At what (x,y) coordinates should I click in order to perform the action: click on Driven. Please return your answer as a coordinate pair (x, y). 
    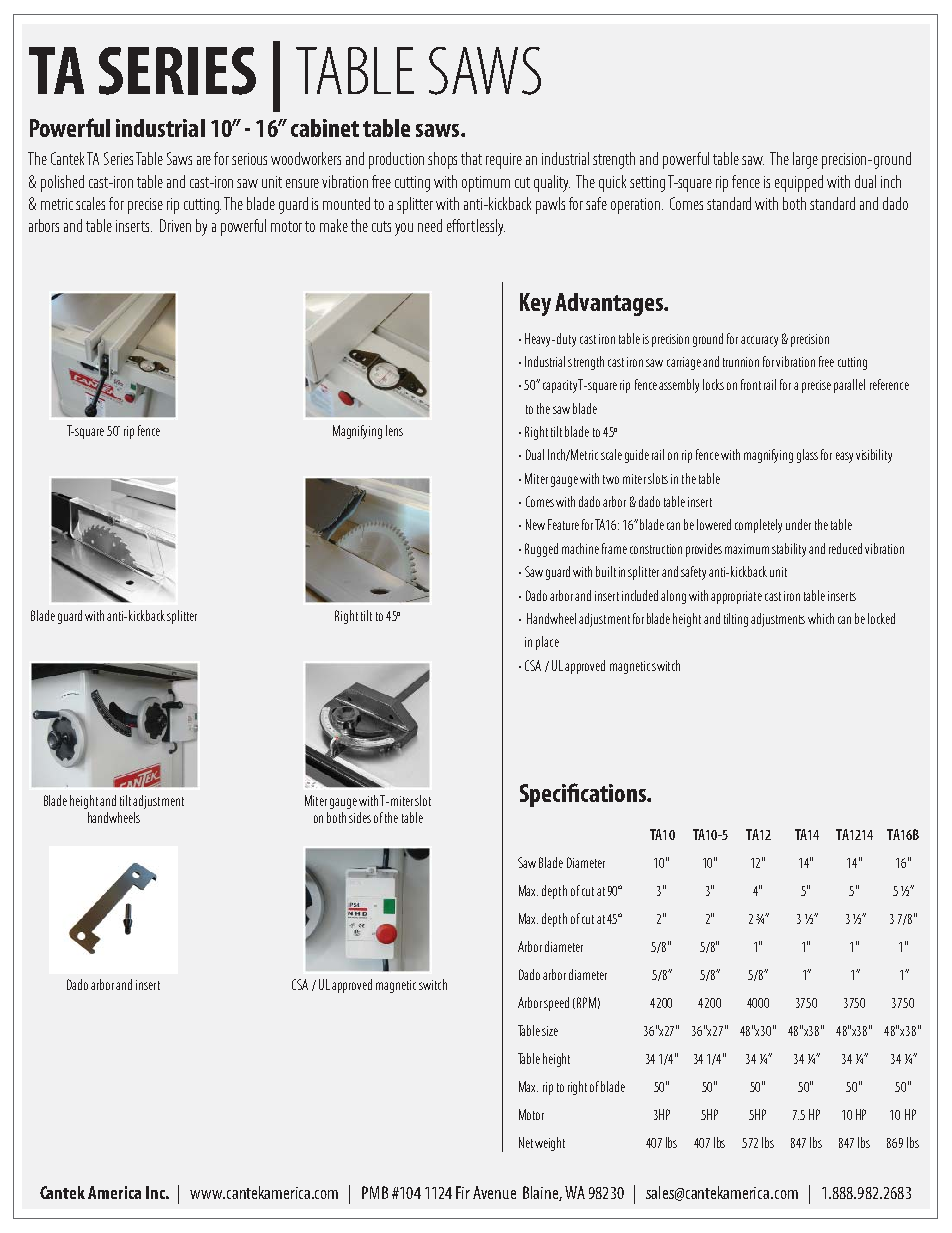
    Looking at the image, I should click on (175, 225).
